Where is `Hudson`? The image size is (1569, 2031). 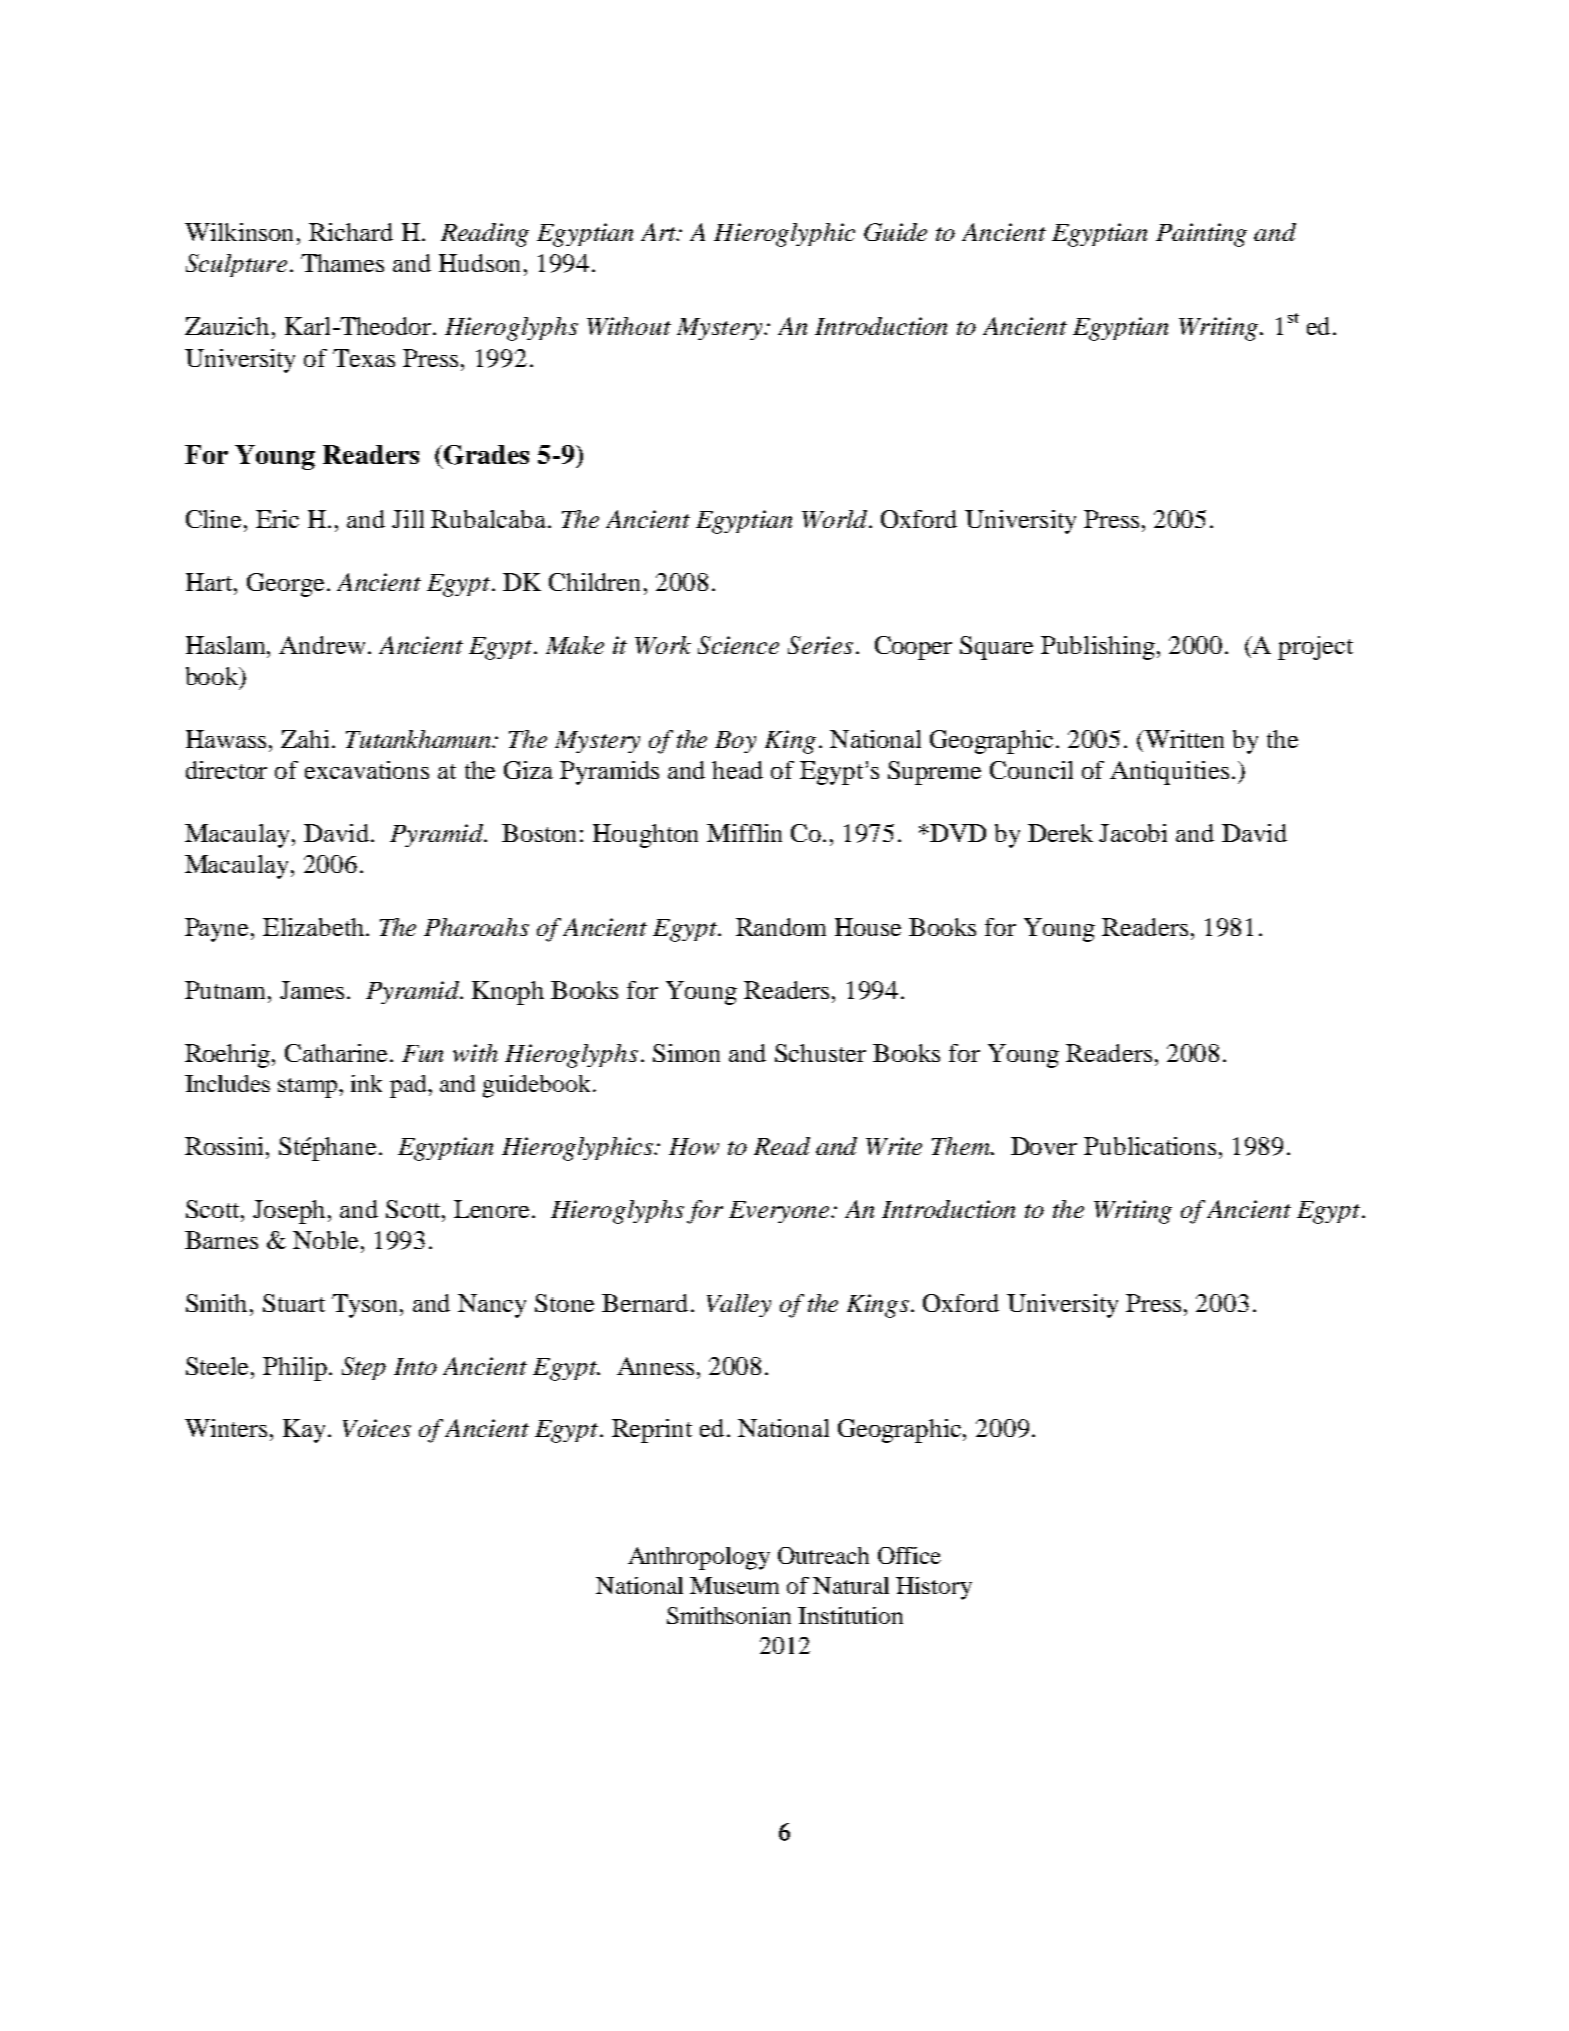
Hudson is located at coordinates (482, 263).
